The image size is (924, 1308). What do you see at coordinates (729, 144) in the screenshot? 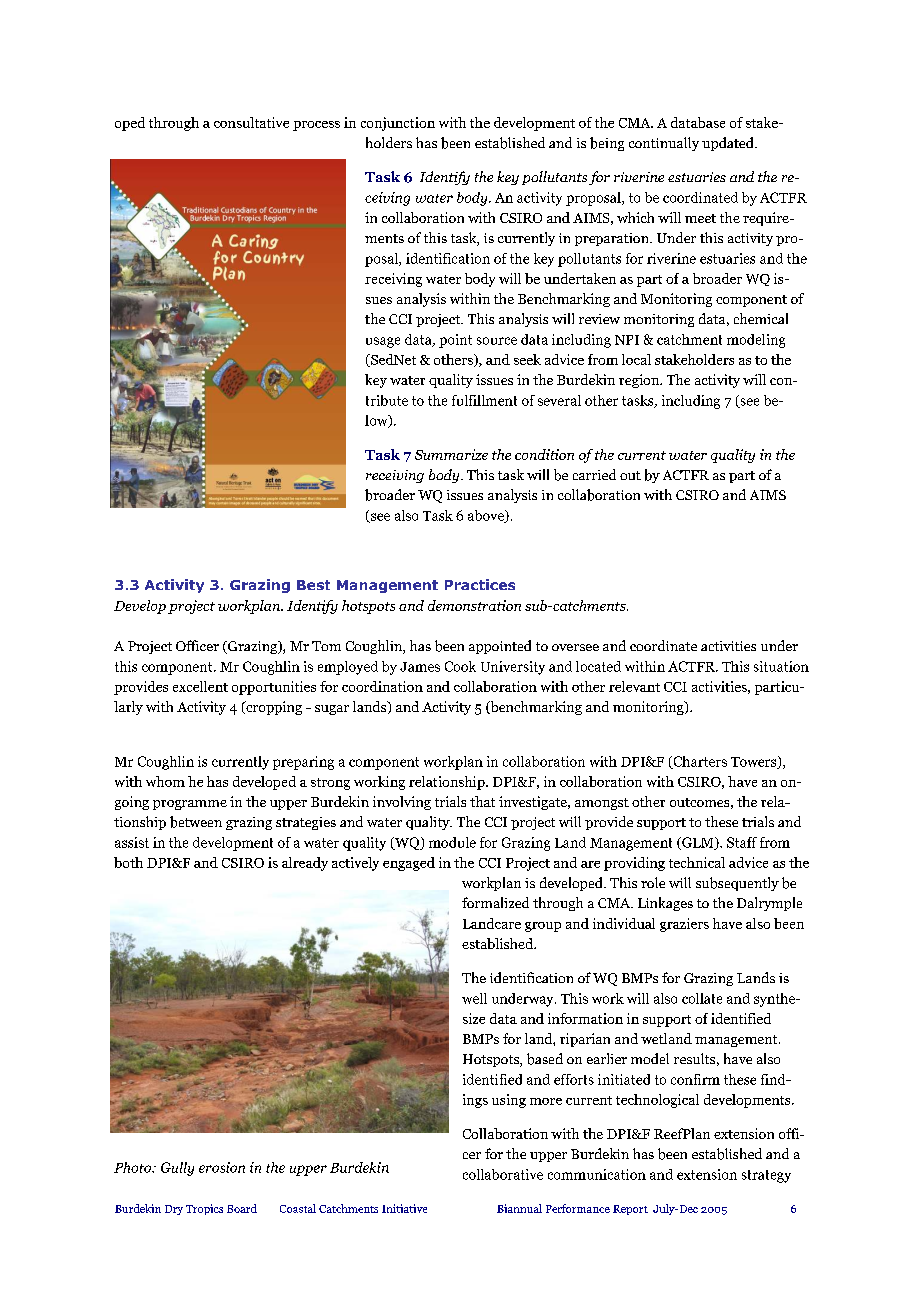
I see `updated` at bounding box center [729, 144].
